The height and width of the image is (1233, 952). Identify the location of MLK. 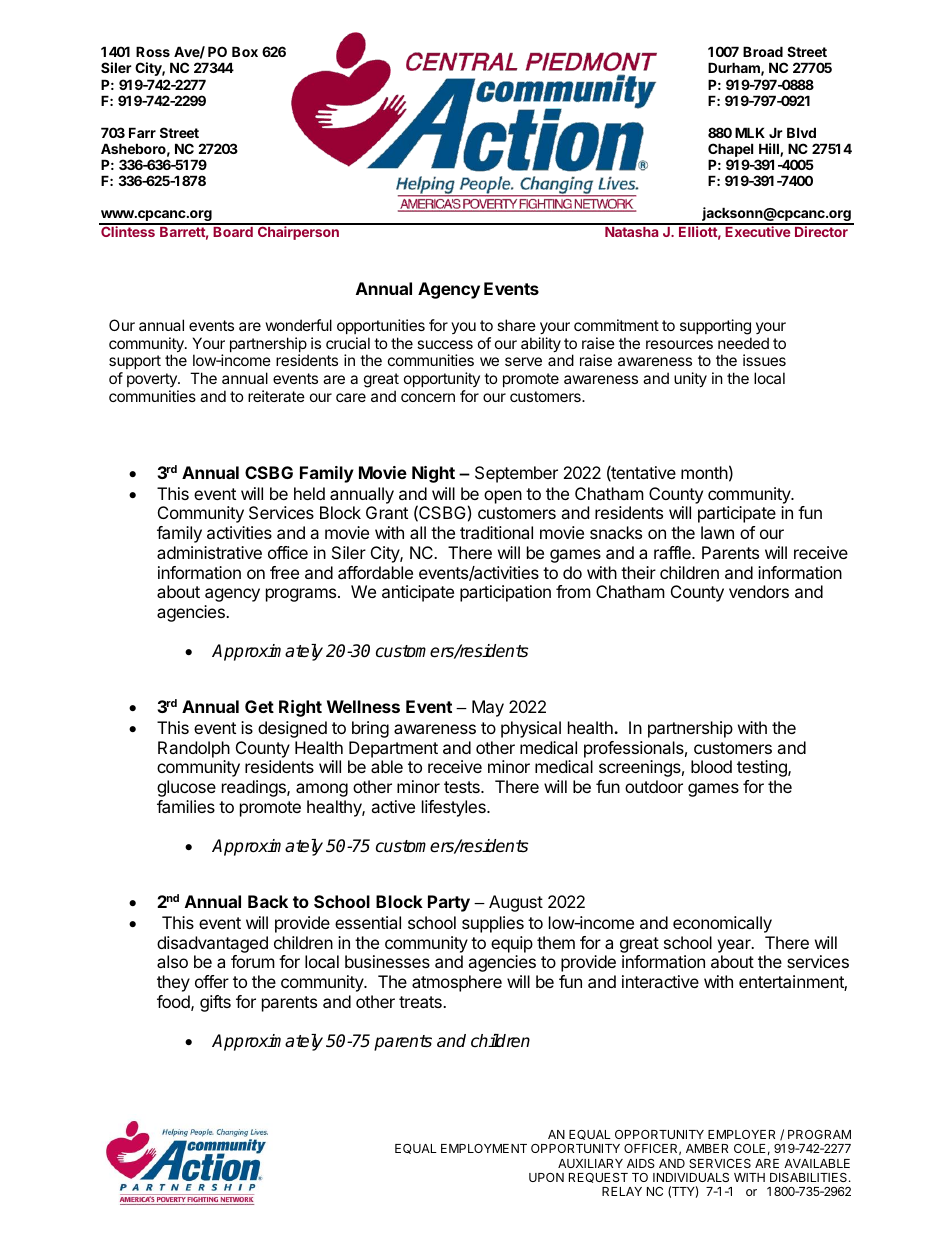
(750, 132).
